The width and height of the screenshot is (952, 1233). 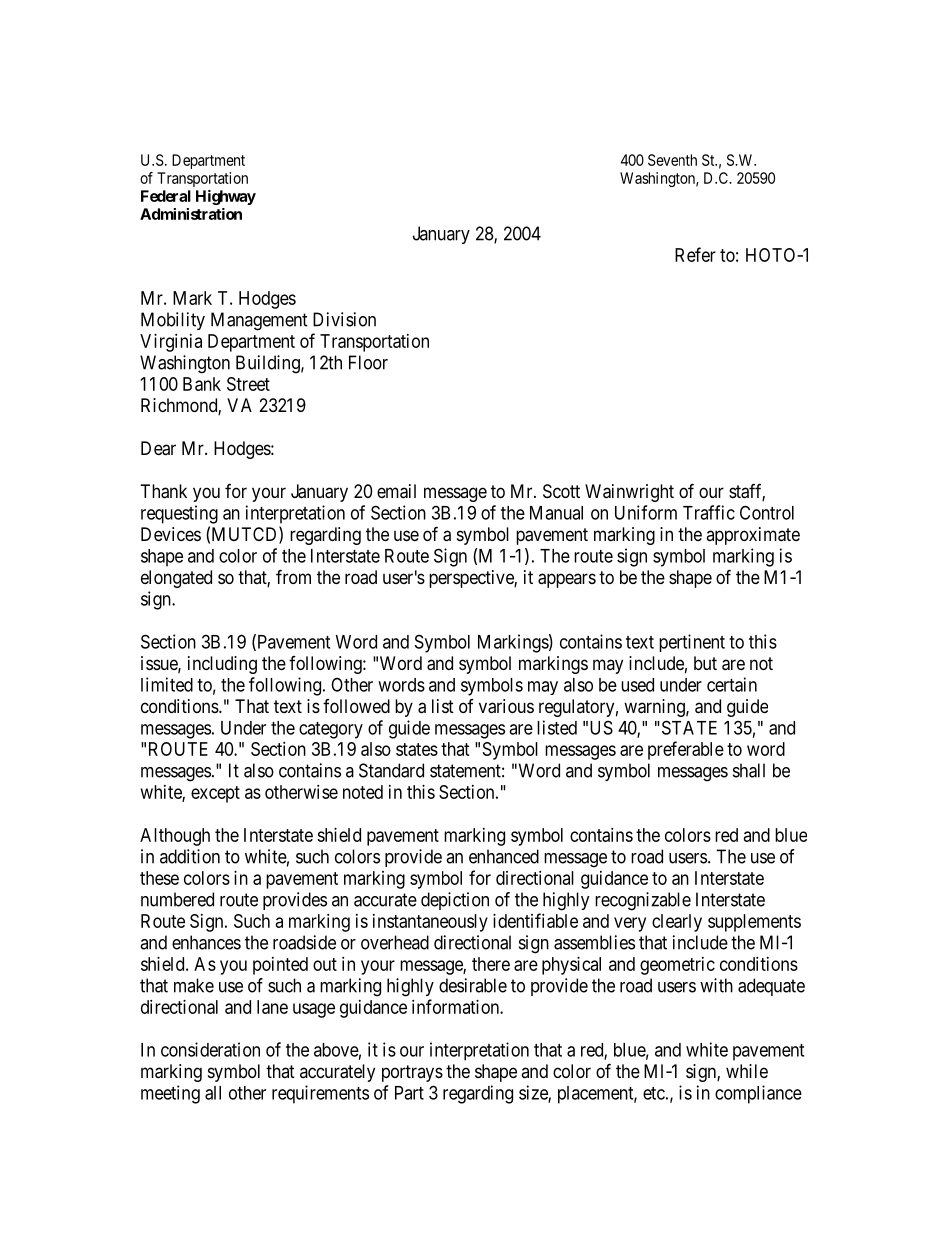 What do you see at coordinates (222, 665) in the screenshot?
I see `including` at bounding box center [222, 665].
